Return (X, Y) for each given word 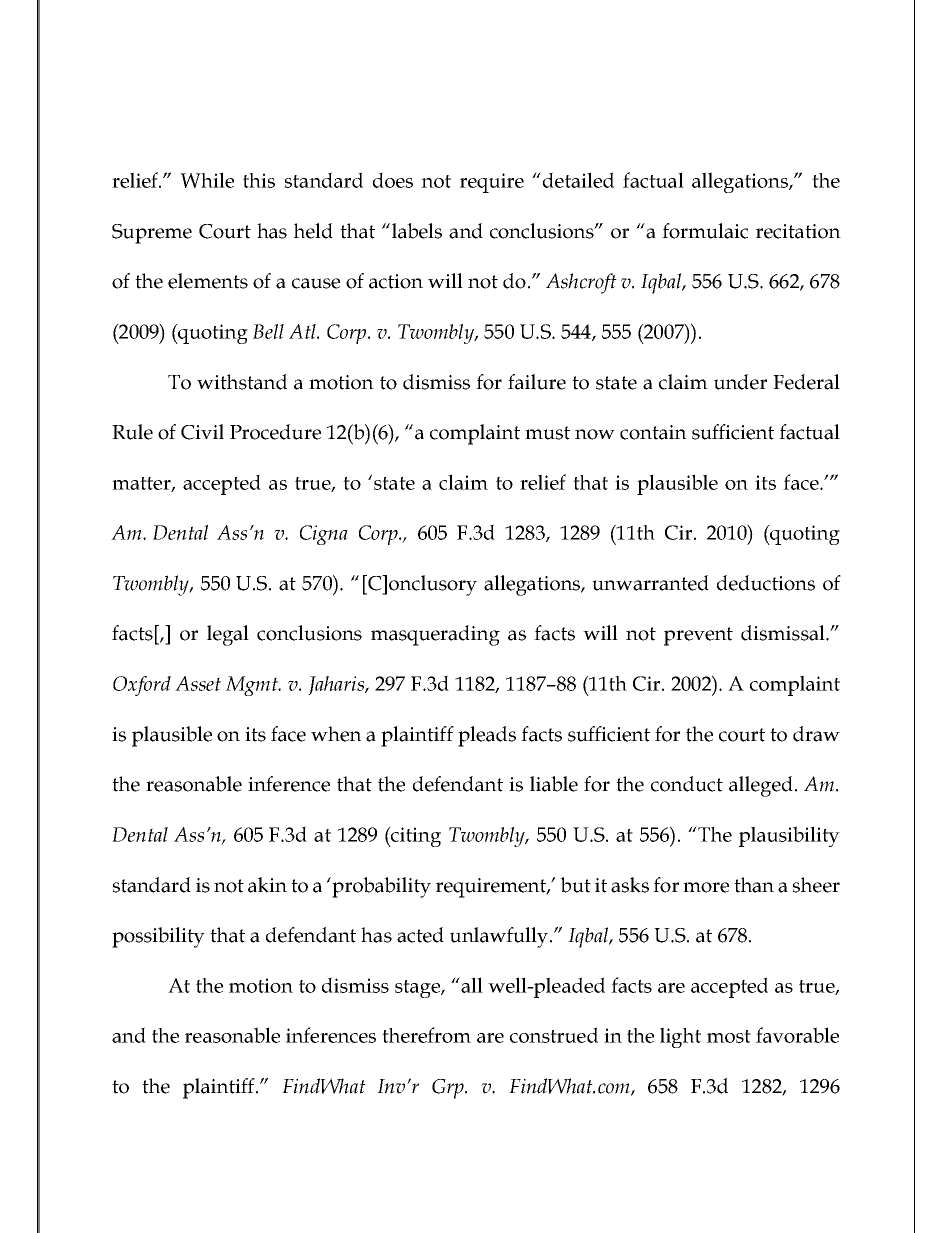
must (547, 433)
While (207, 180)
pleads (487, 736)
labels (417, 231)
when (336, 734)
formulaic (705, 231)
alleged (761, 786)
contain (653, 432)
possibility (158, 937)
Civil (202, 432)
